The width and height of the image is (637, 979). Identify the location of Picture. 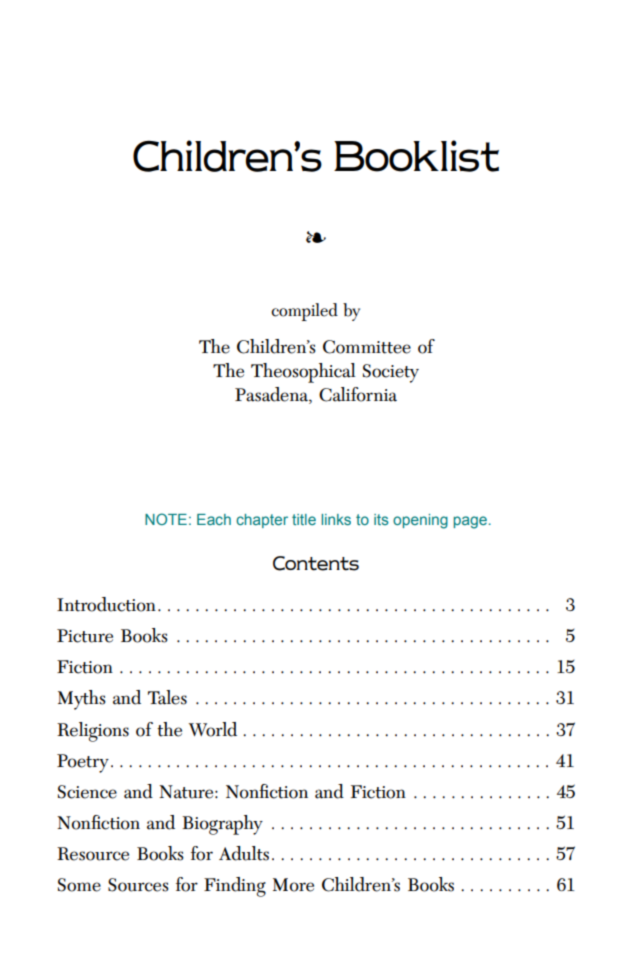
(85, 636).
